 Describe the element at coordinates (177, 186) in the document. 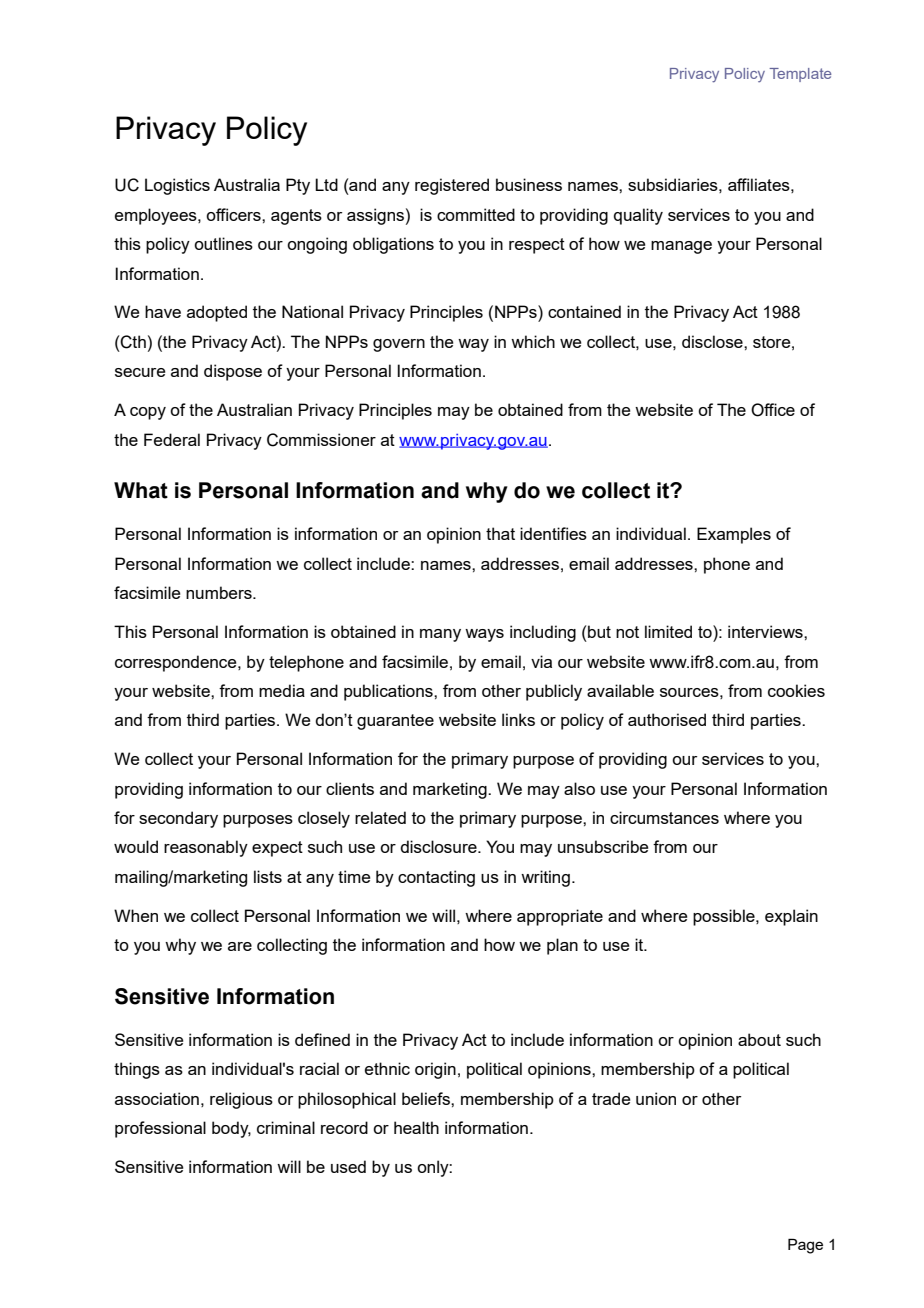

I see `Logistics` at that location.
